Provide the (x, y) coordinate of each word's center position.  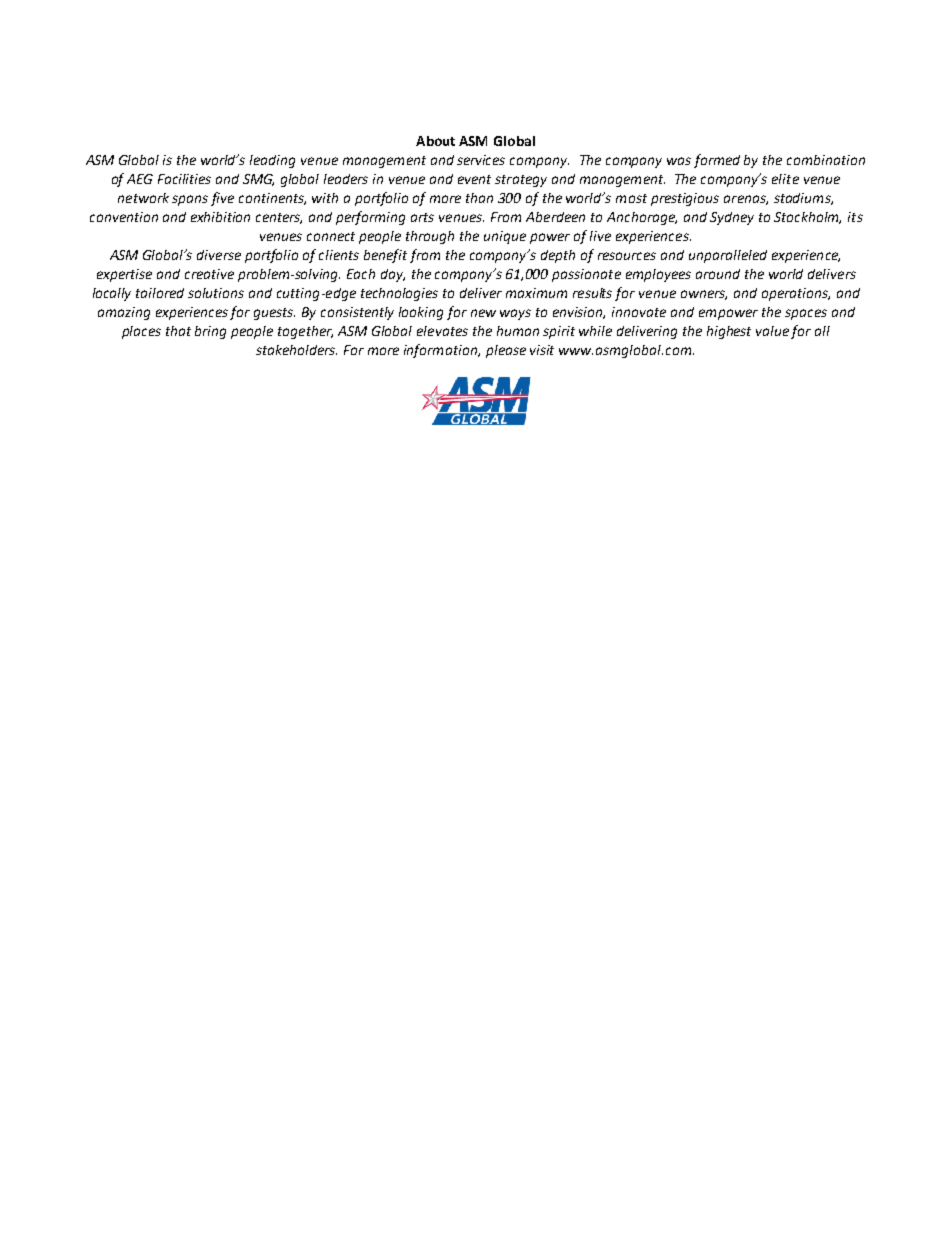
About (435, 141)
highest (729, 332)
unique (505, 237)
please (506, 351)
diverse (219, 255)
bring (210, 332)
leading (272, 161)
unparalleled (728, 256)
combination (826, 160)
